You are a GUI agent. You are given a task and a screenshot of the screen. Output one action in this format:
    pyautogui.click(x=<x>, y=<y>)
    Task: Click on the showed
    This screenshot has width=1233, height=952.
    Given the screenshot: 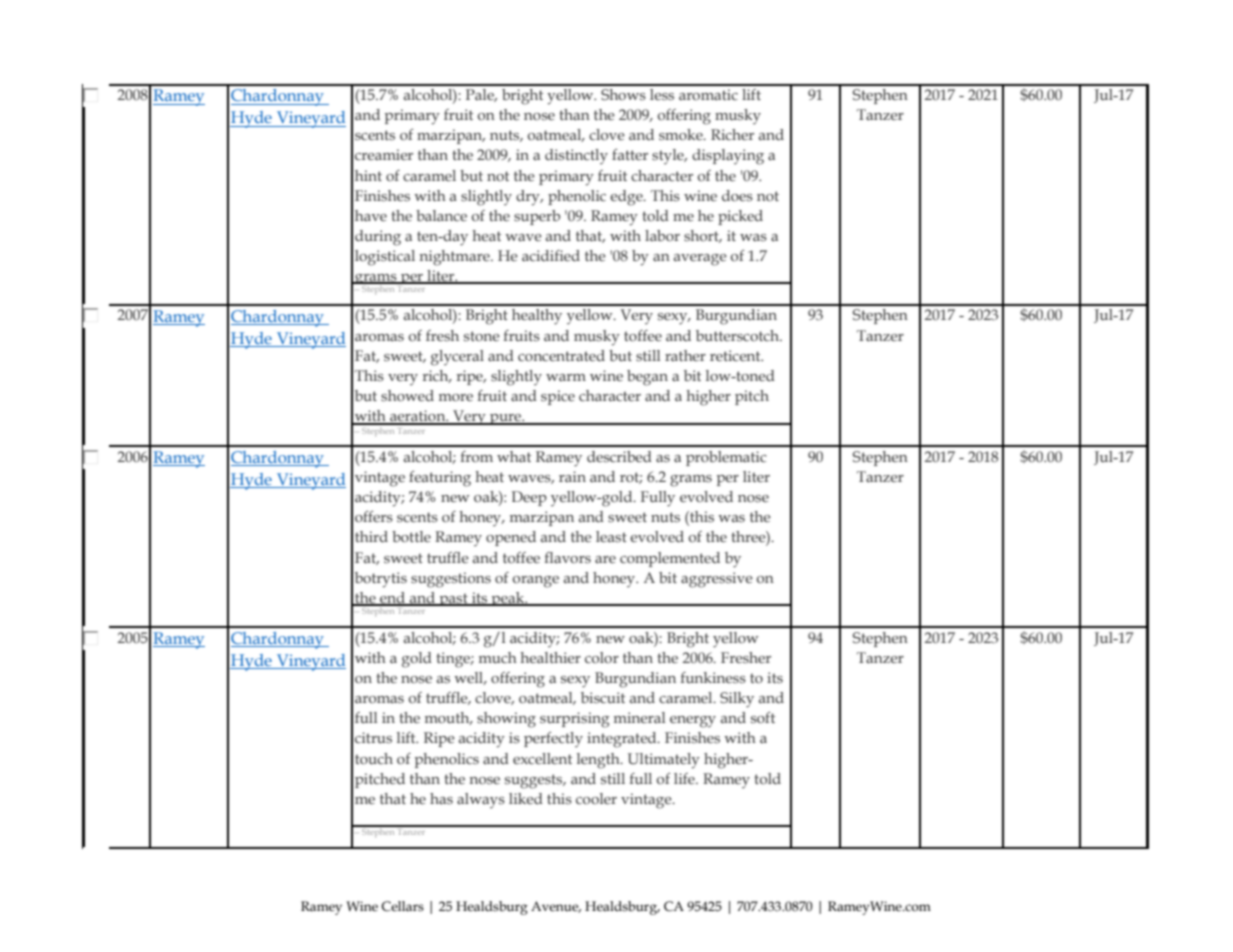 What is the action you would take?
    pyautogui.click(x=407, y=396)
